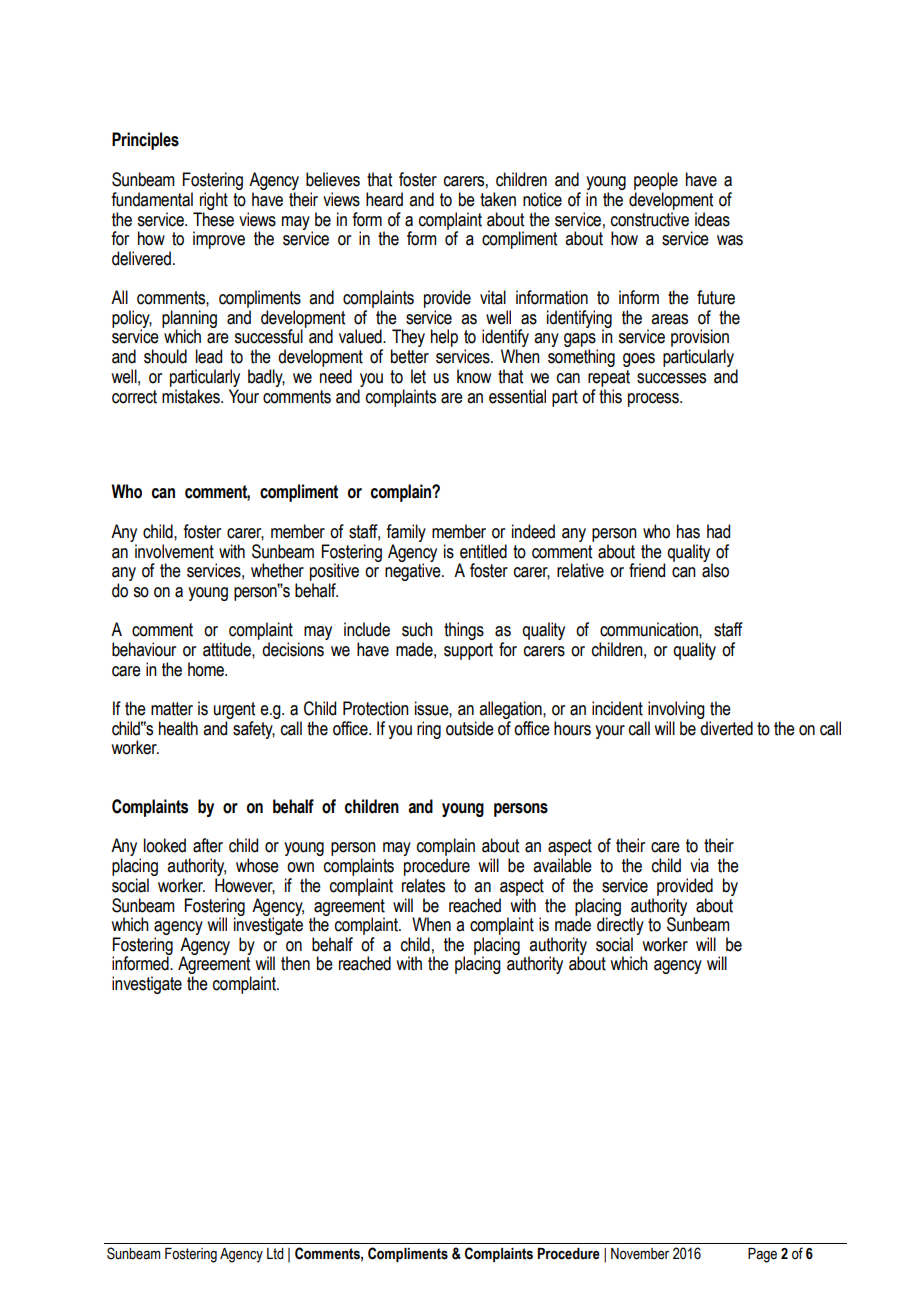  Describe the element at coordinates (234, 710) in the document. I see `urgent` at that location.
